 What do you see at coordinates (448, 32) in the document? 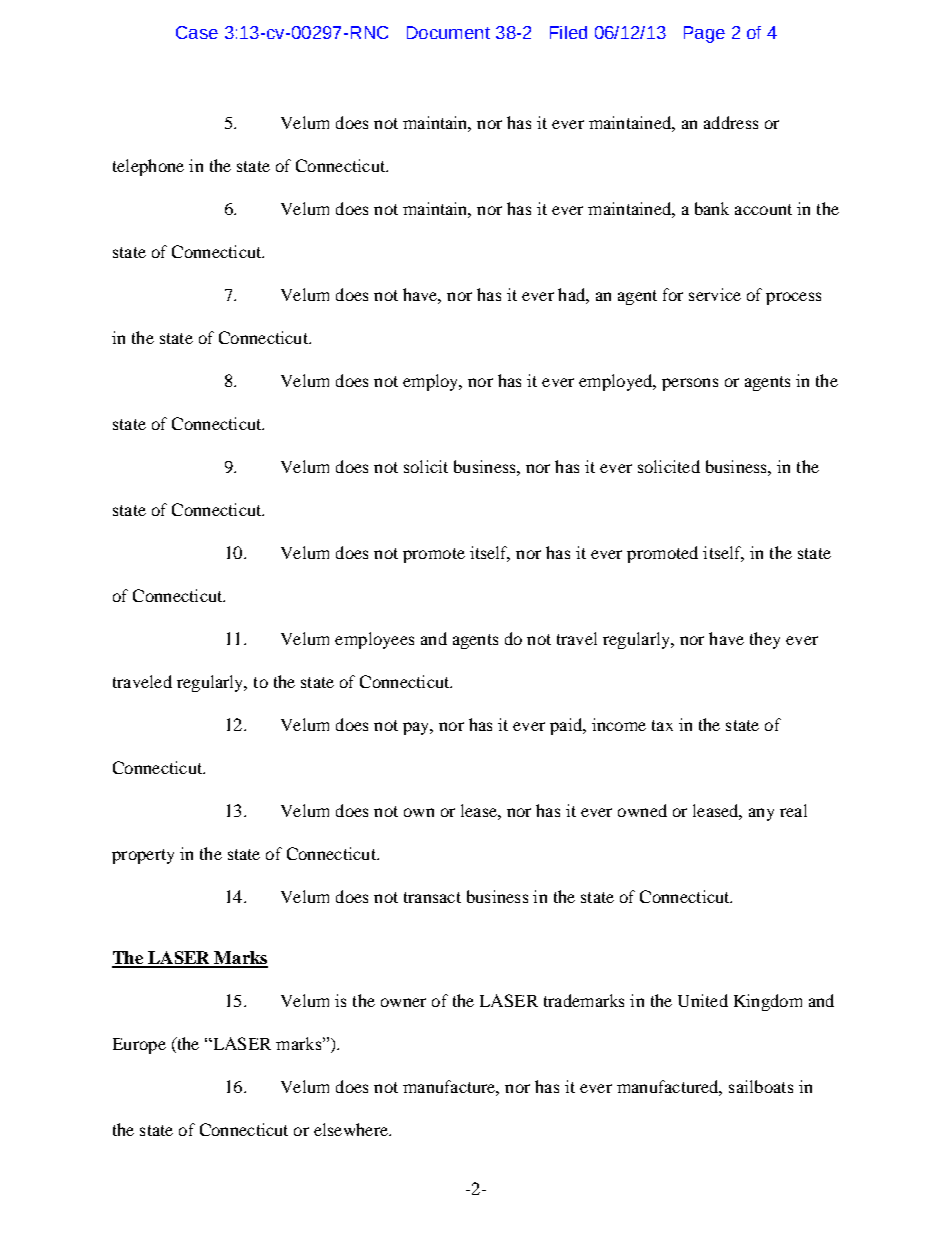
I see `Document` at bounding box center [448, 32].
